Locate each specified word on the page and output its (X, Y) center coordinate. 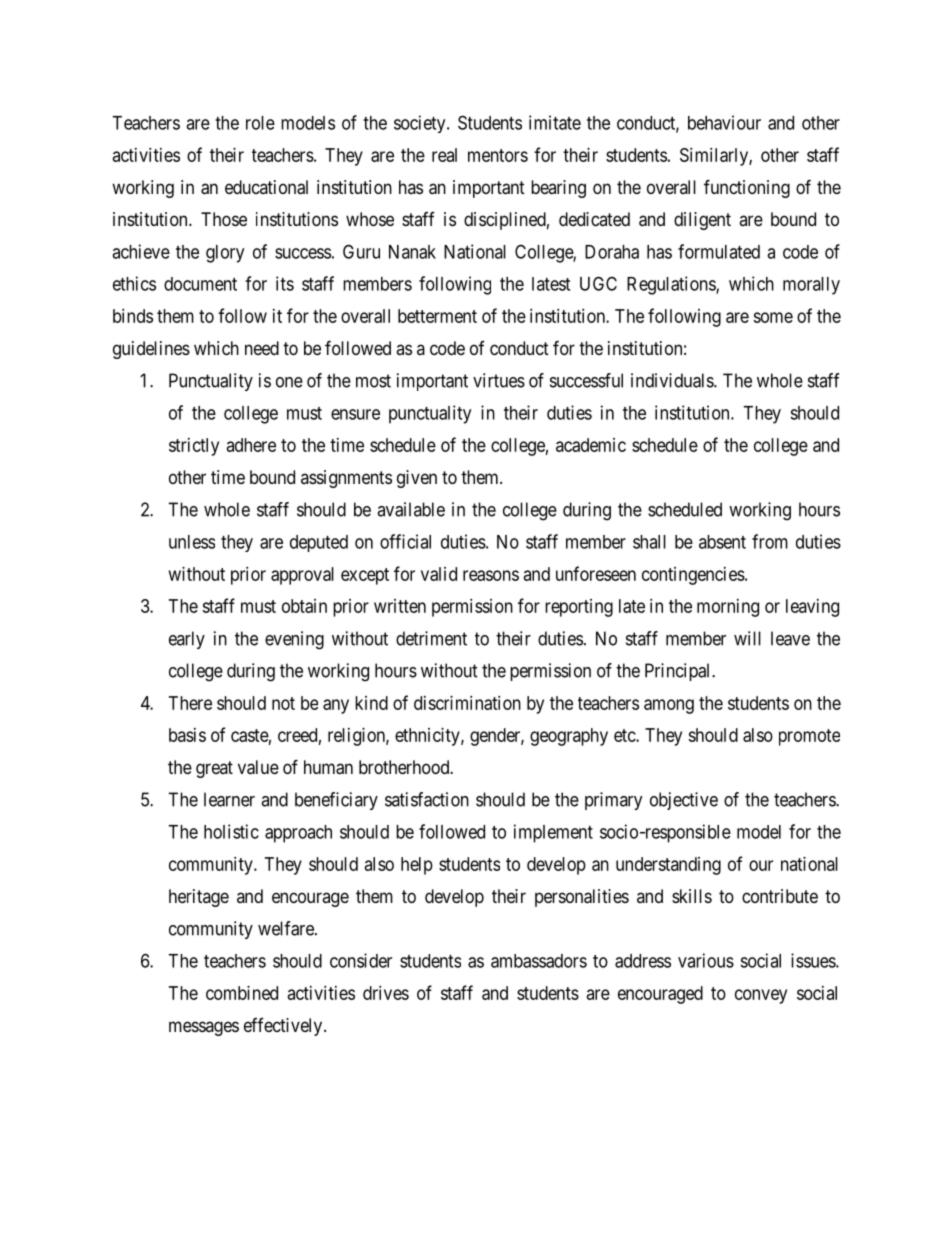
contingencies (693, 576)
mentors (498, 155)
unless (192, 542)
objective (684, 801)
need (262, 348)
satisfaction (427, 799)
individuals (673, 380)
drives (386, 993)
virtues (499, 380)
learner (229, 799)
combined (242, 993)
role (260, 123)
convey (761, 996)
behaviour (724, 122)
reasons (491, 575)
